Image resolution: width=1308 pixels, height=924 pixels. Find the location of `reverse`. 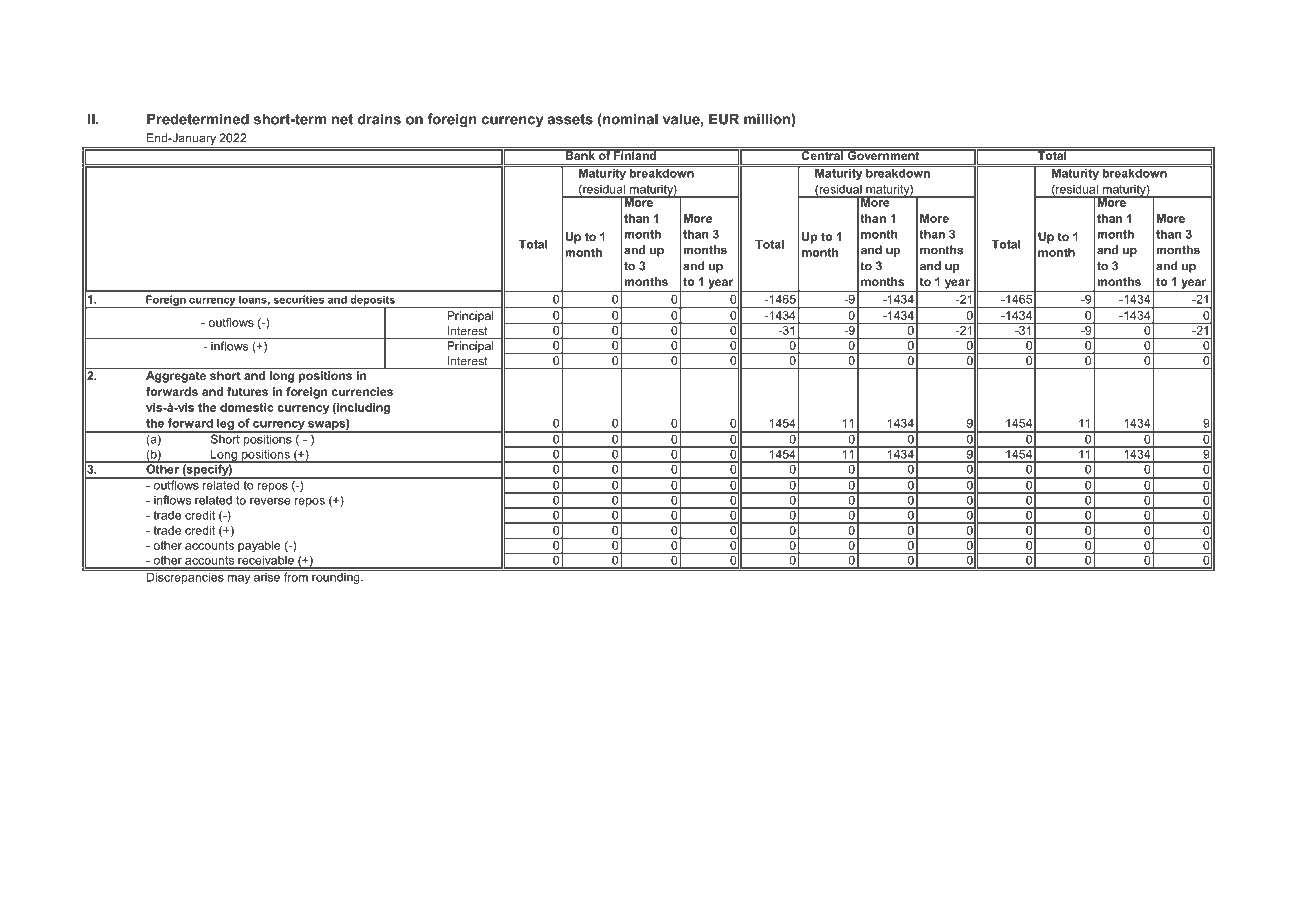

reverse is located at coordinates (270, 501).
